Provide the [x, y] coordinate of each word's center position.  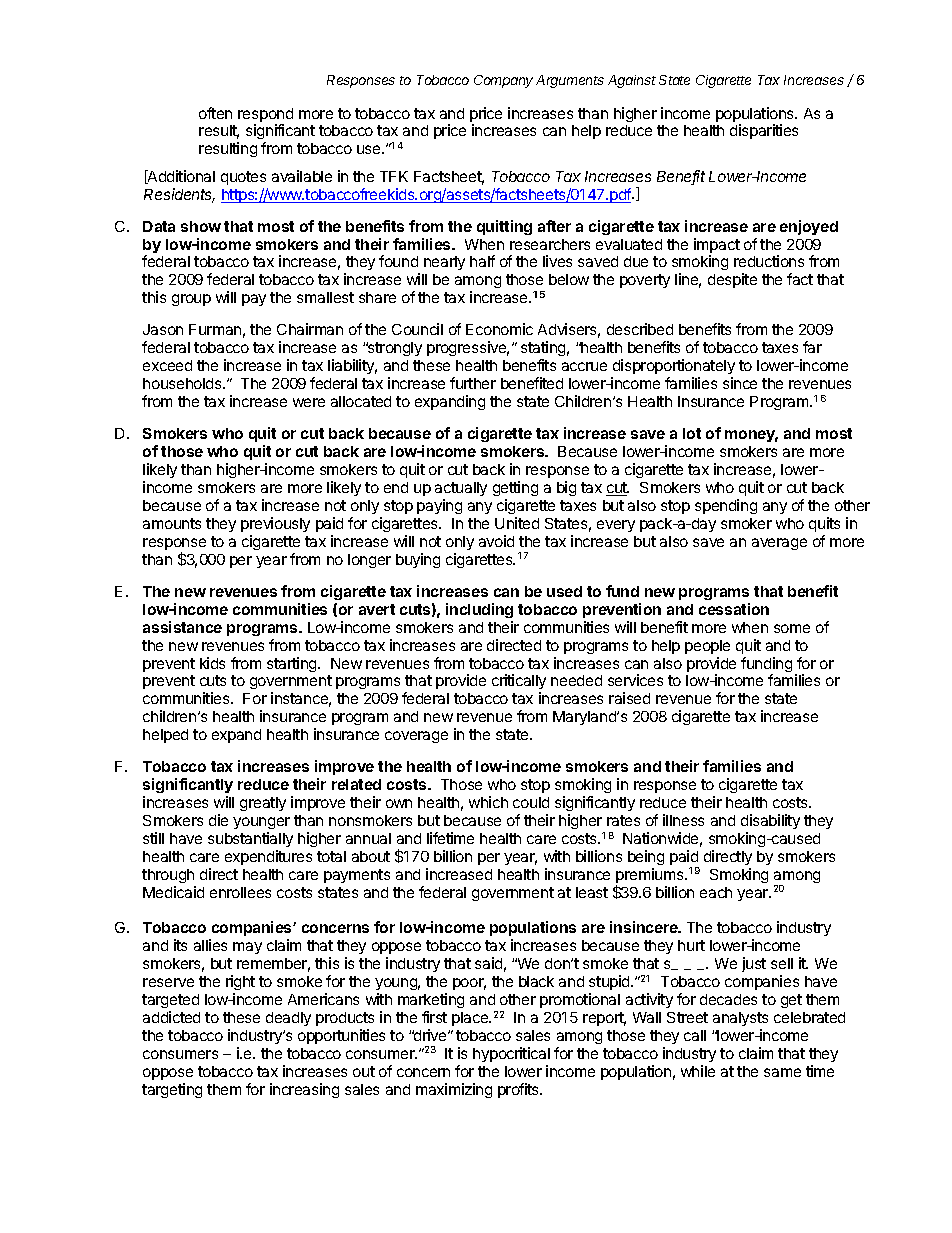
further [473, 383]
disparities [764, 131]
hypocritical [511, 1054]
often [215, 113]
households [183, 383]
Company [503, 81]
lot [692, 433]
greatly [263, 804]
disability [770, 821]
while [698, 1071]
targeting [172, 1090]
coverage [416, 737]
